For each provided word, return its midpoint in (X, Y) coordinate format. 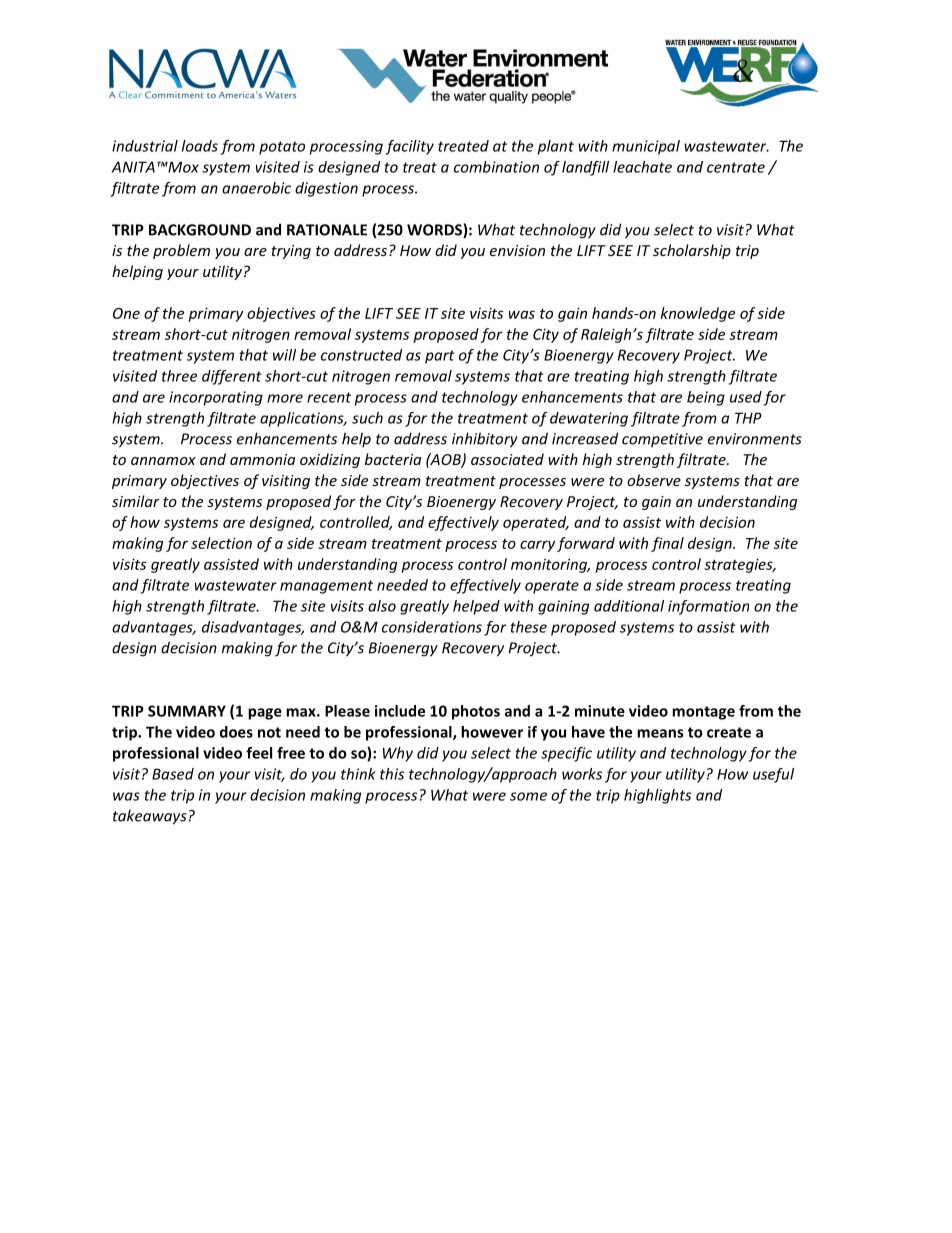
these (528, 627)
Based (173, 774)
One (126, 313)
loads (200, 146)
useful (773, 775)
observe (654, 480)
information (708, 607)
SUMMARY (187, 711)
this (392, 774)
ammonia (262, 459)
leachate (642, 167)
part (440, 357)
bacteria (393, 459)
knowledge (698, 314)
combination (496, 167)
